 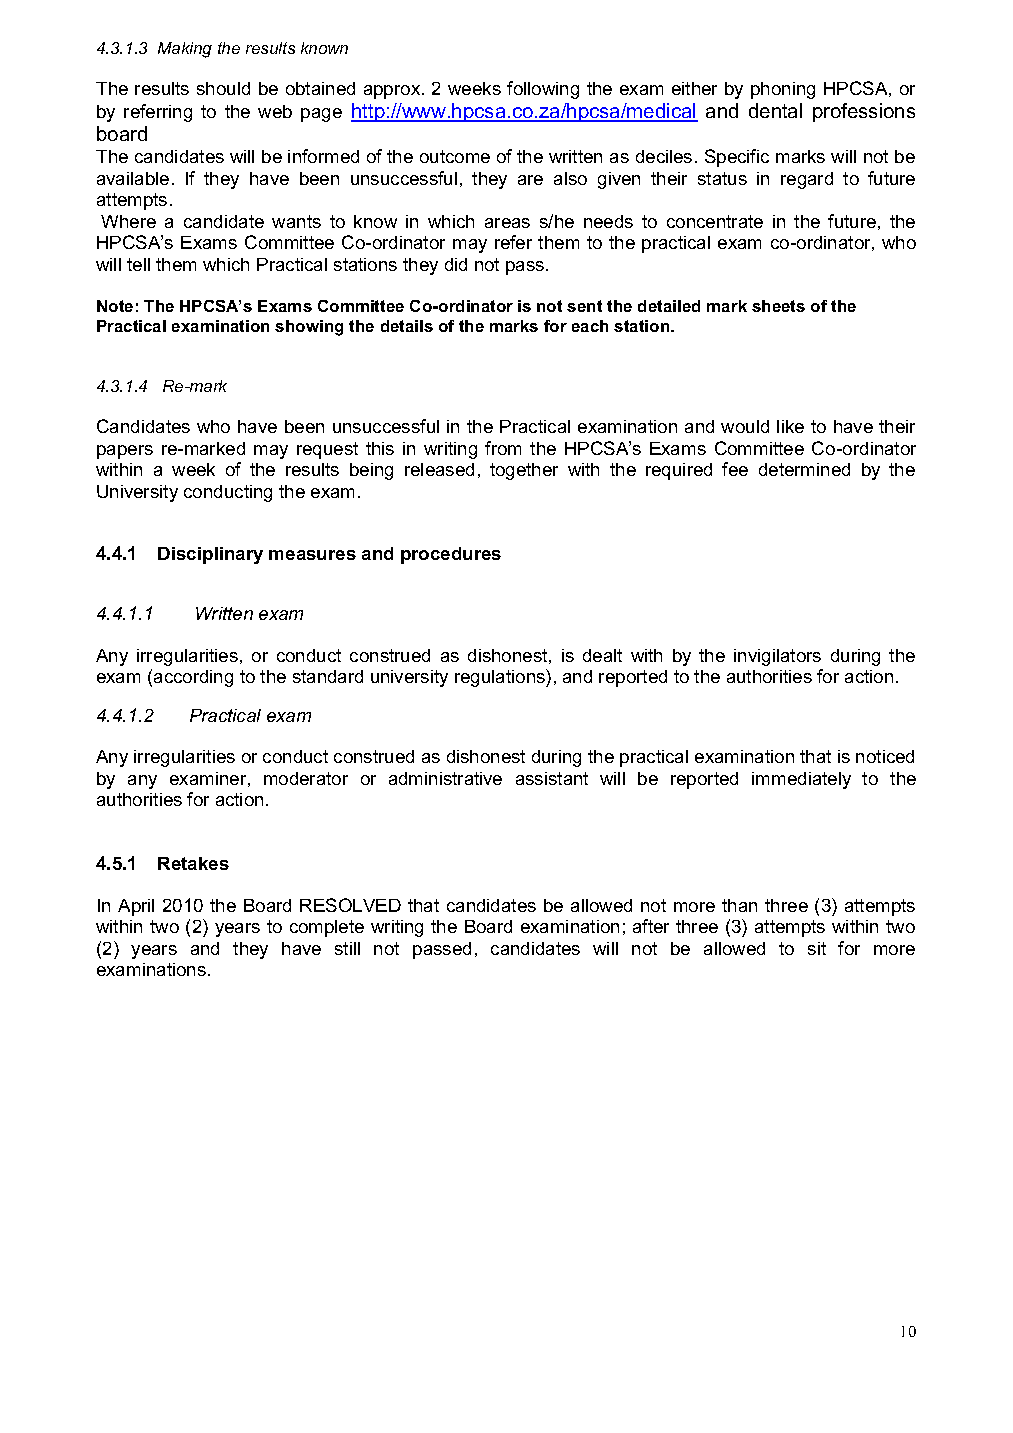 What do you see at coordinates (739, 905) in the image?
I see `than` at bounding box center [739, 905].
